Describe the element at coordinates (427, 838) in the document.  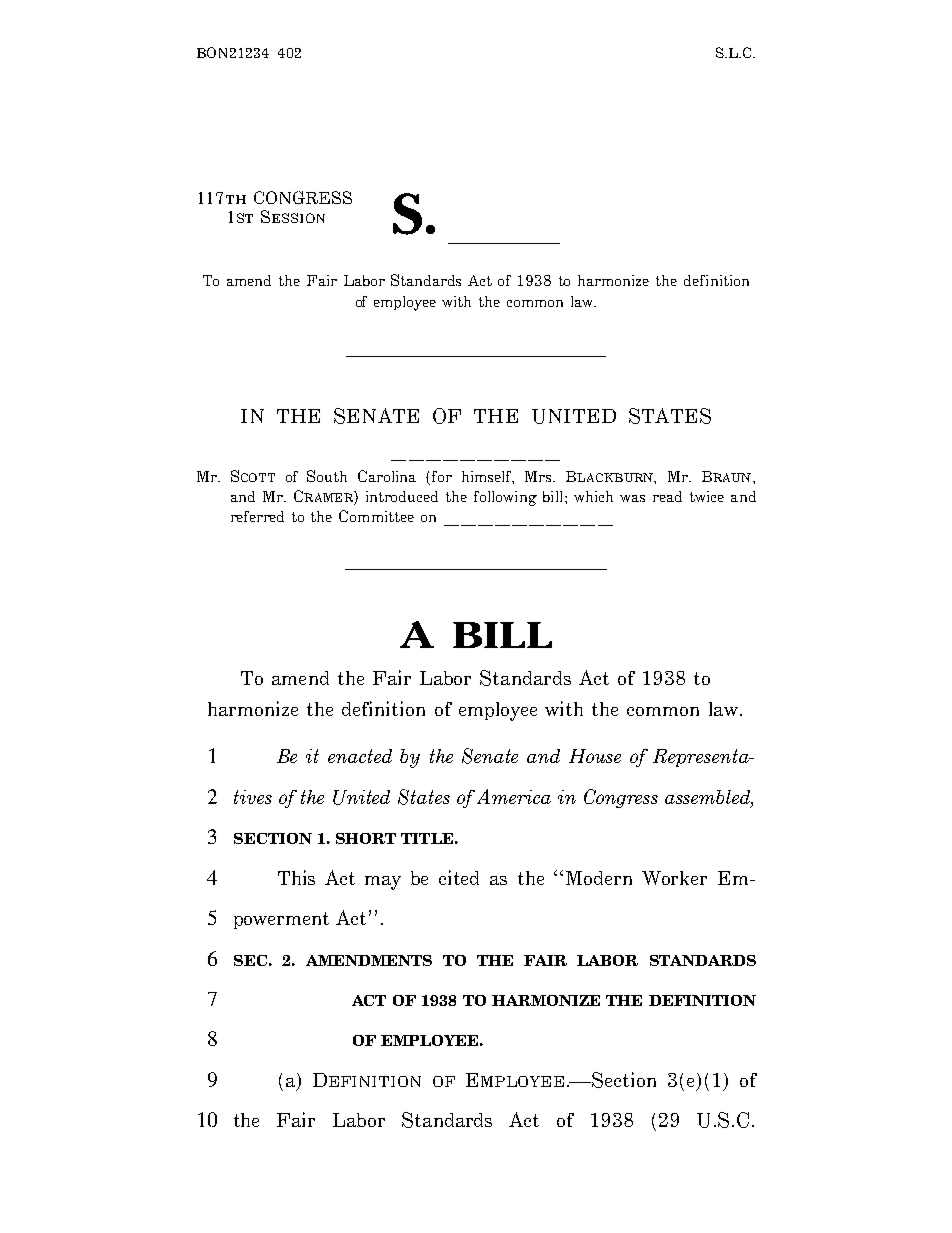
I see `TITLE` at that location.
